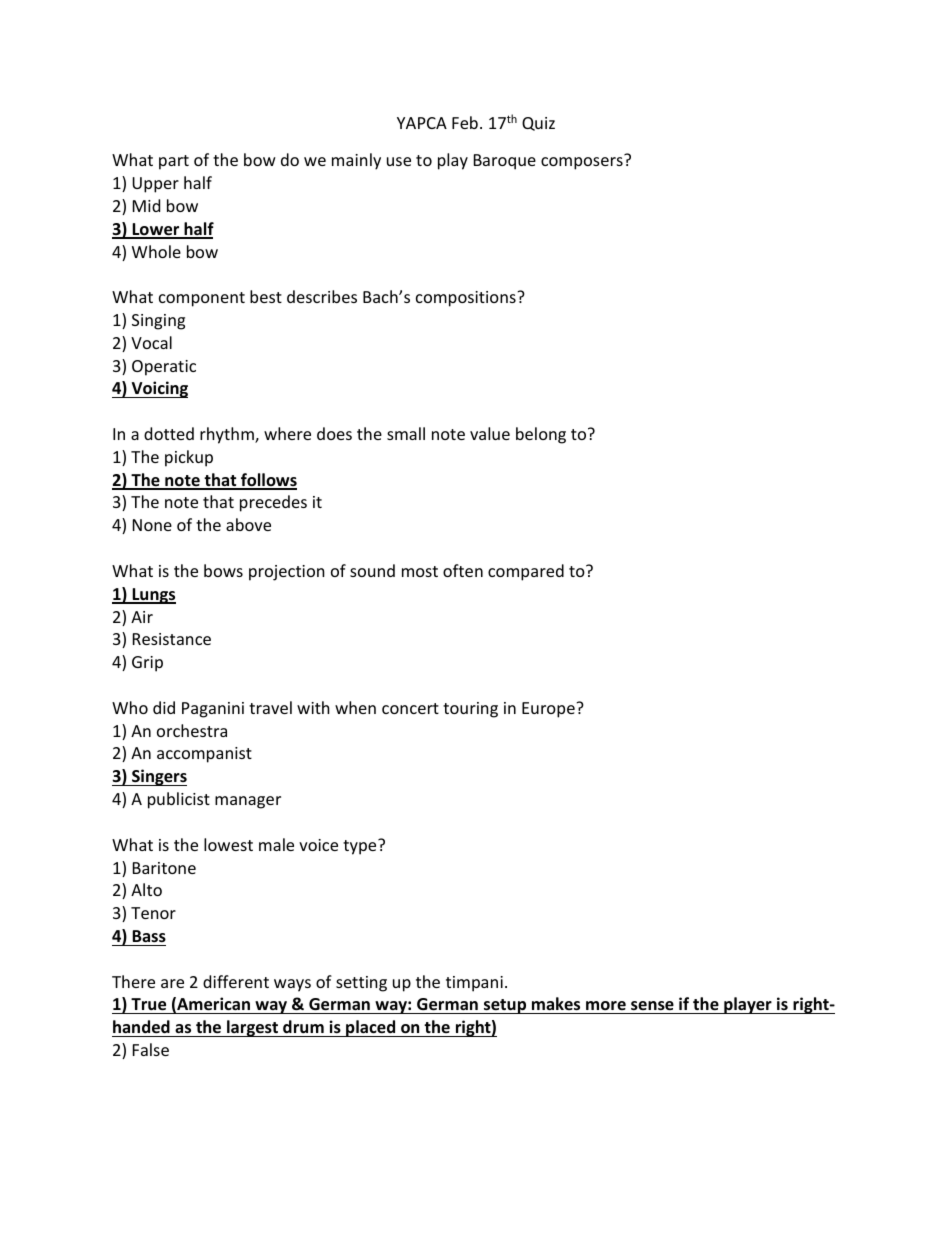  Describe the element at coordinates (223, 570) in the screenshot. I see `bows` at that location.
